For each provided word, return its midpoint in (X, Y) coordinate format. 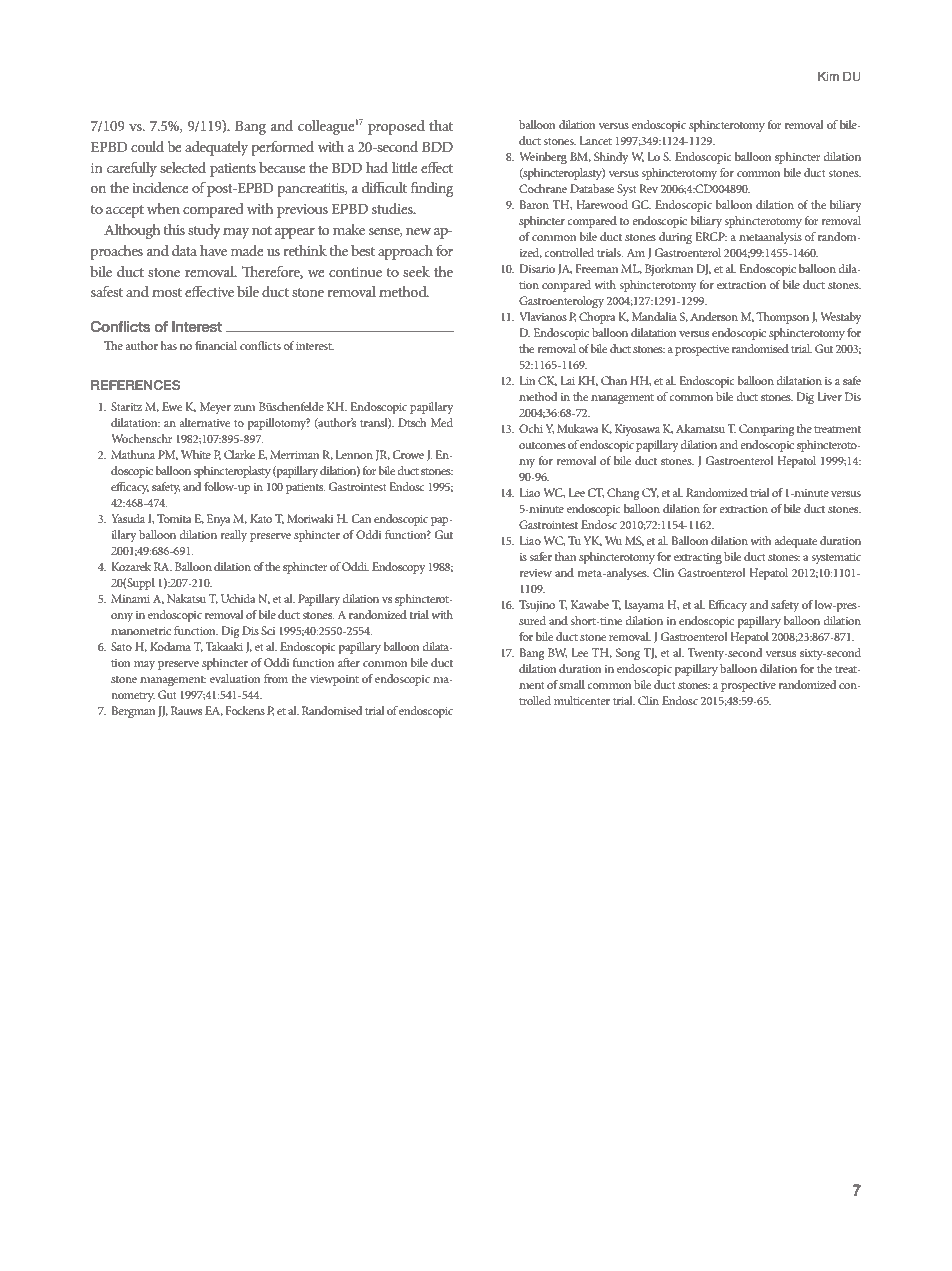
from (276, 678)
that (441, 125)
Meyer (215, 408)
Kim (828, 76)
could (147, 146)
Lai (567, 380)
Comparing (766, 430)
